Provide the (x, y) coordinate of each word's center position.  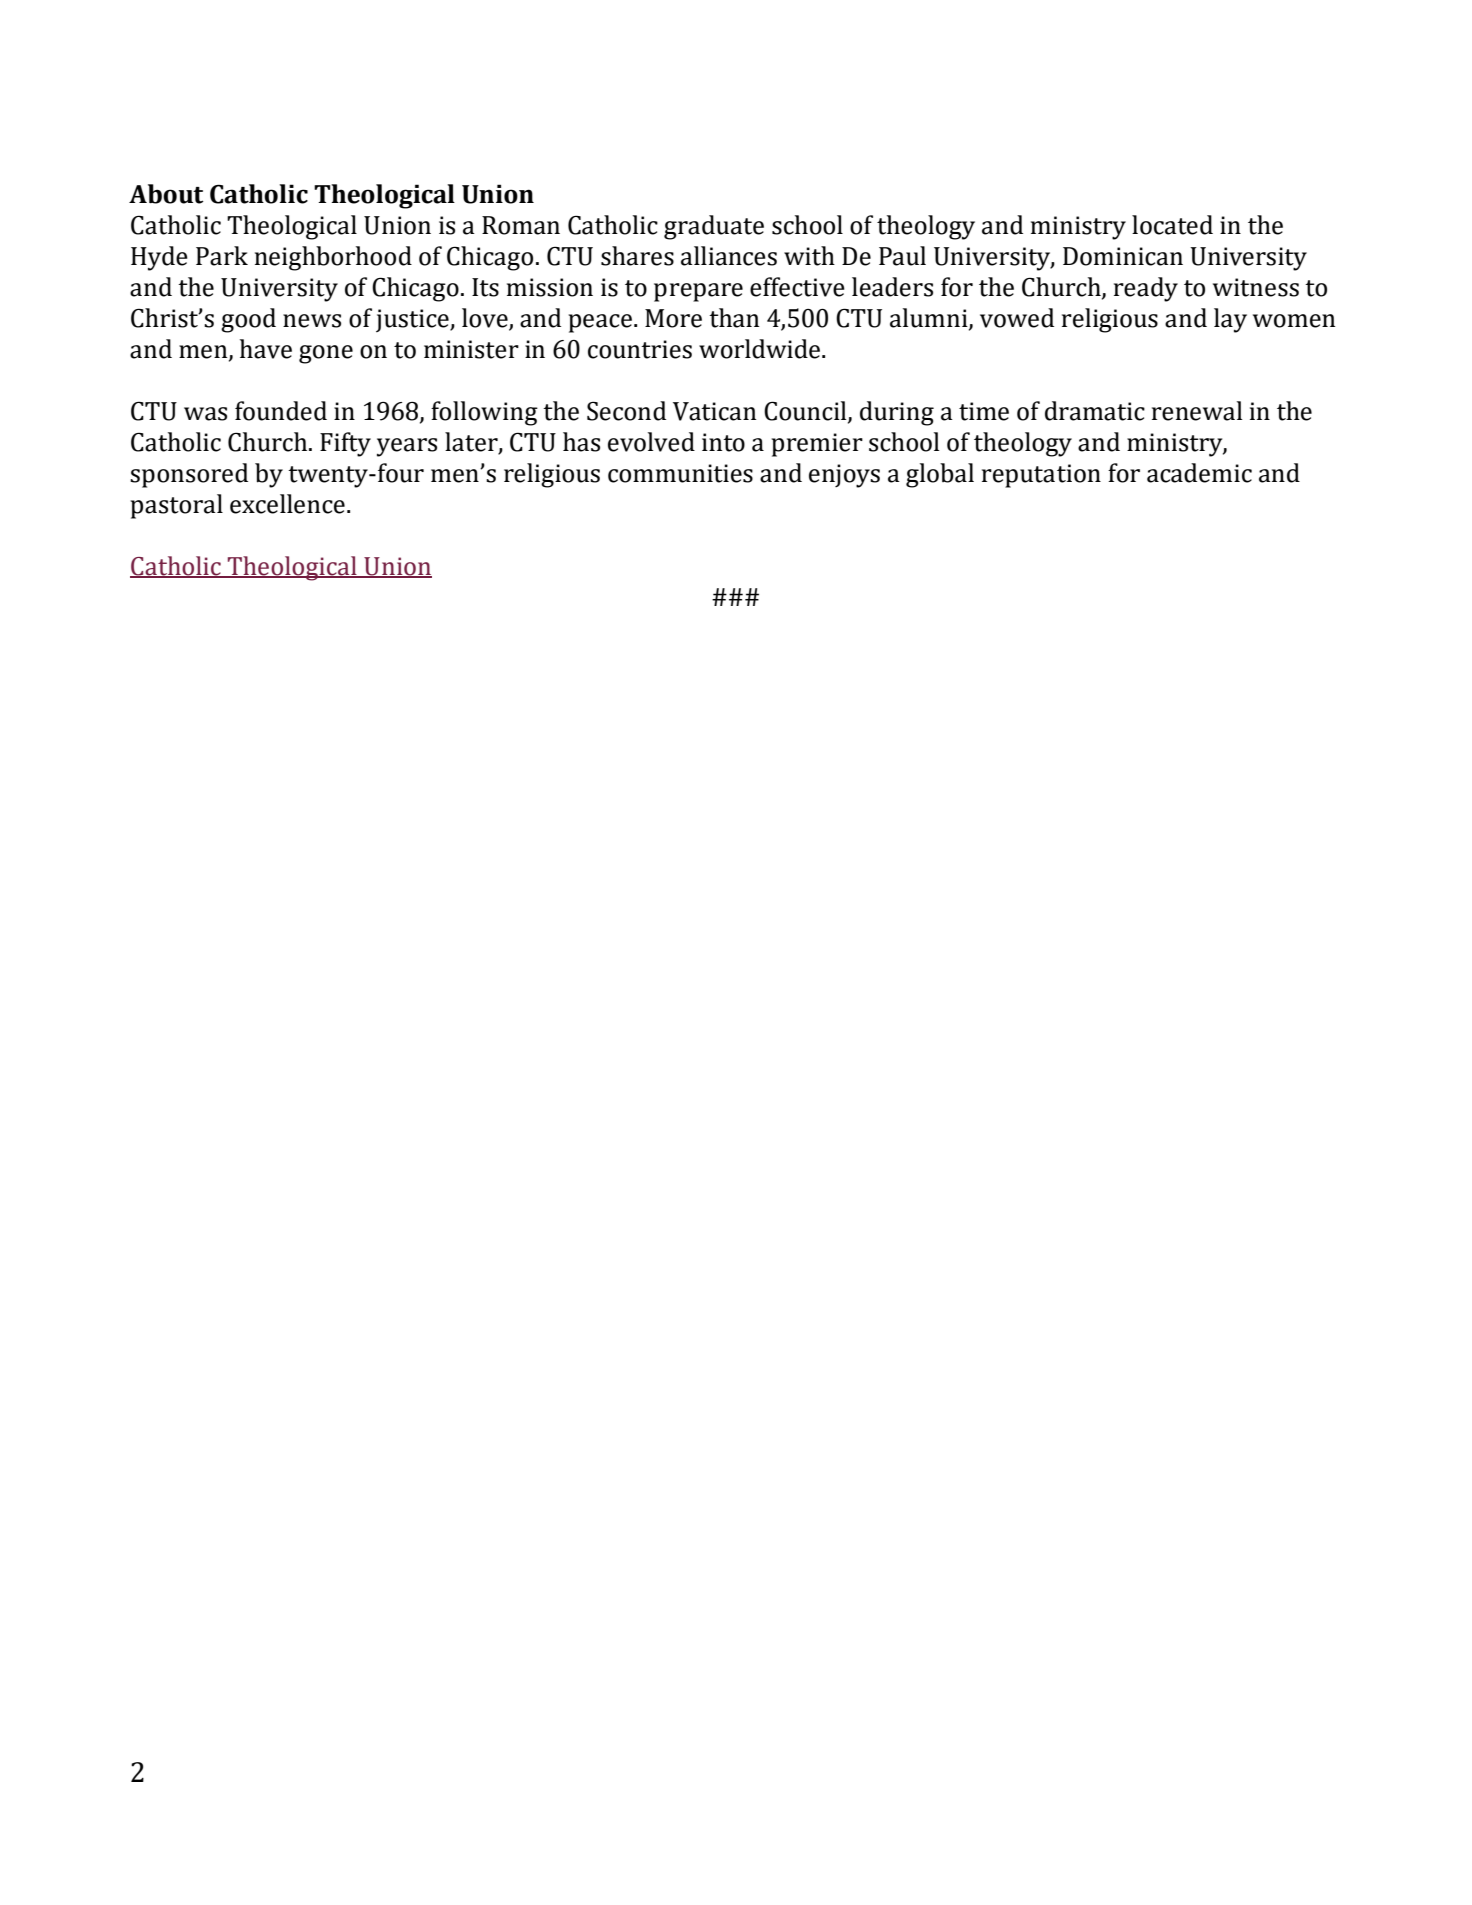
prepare (698, 292)
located (1172, 225)
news (312, 321)
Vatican (714, 411)
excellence (287, 504)
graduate (714, 227)
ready (1146, 289)
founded (281, 411)
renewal (1197, 411)
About (166, 194)
